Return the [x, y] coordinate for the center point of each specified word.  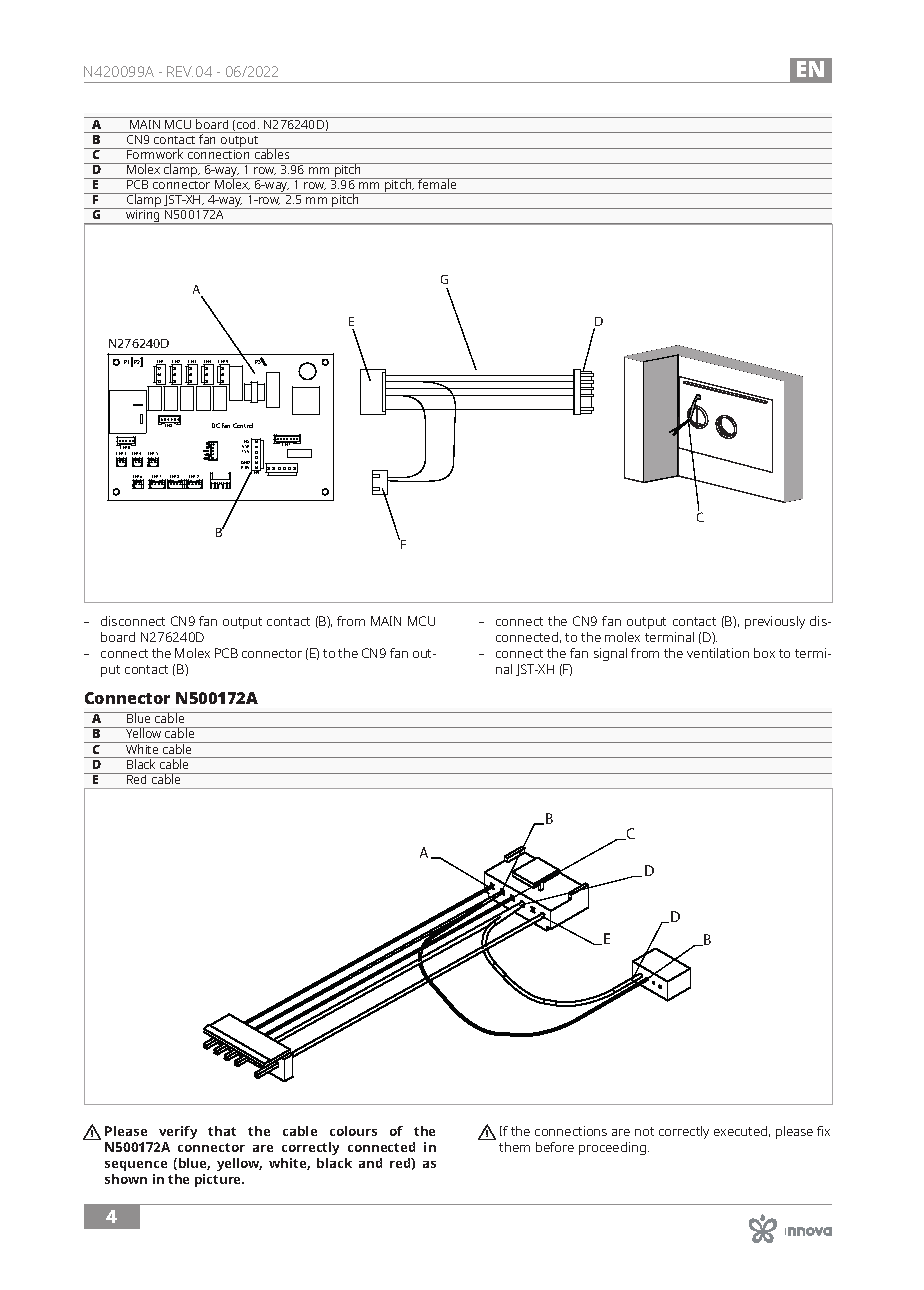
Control [243, 425]
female [437, 183]
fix [823, 1131]
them [514, 1147]
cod [247, 123]
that [222, 1131]
